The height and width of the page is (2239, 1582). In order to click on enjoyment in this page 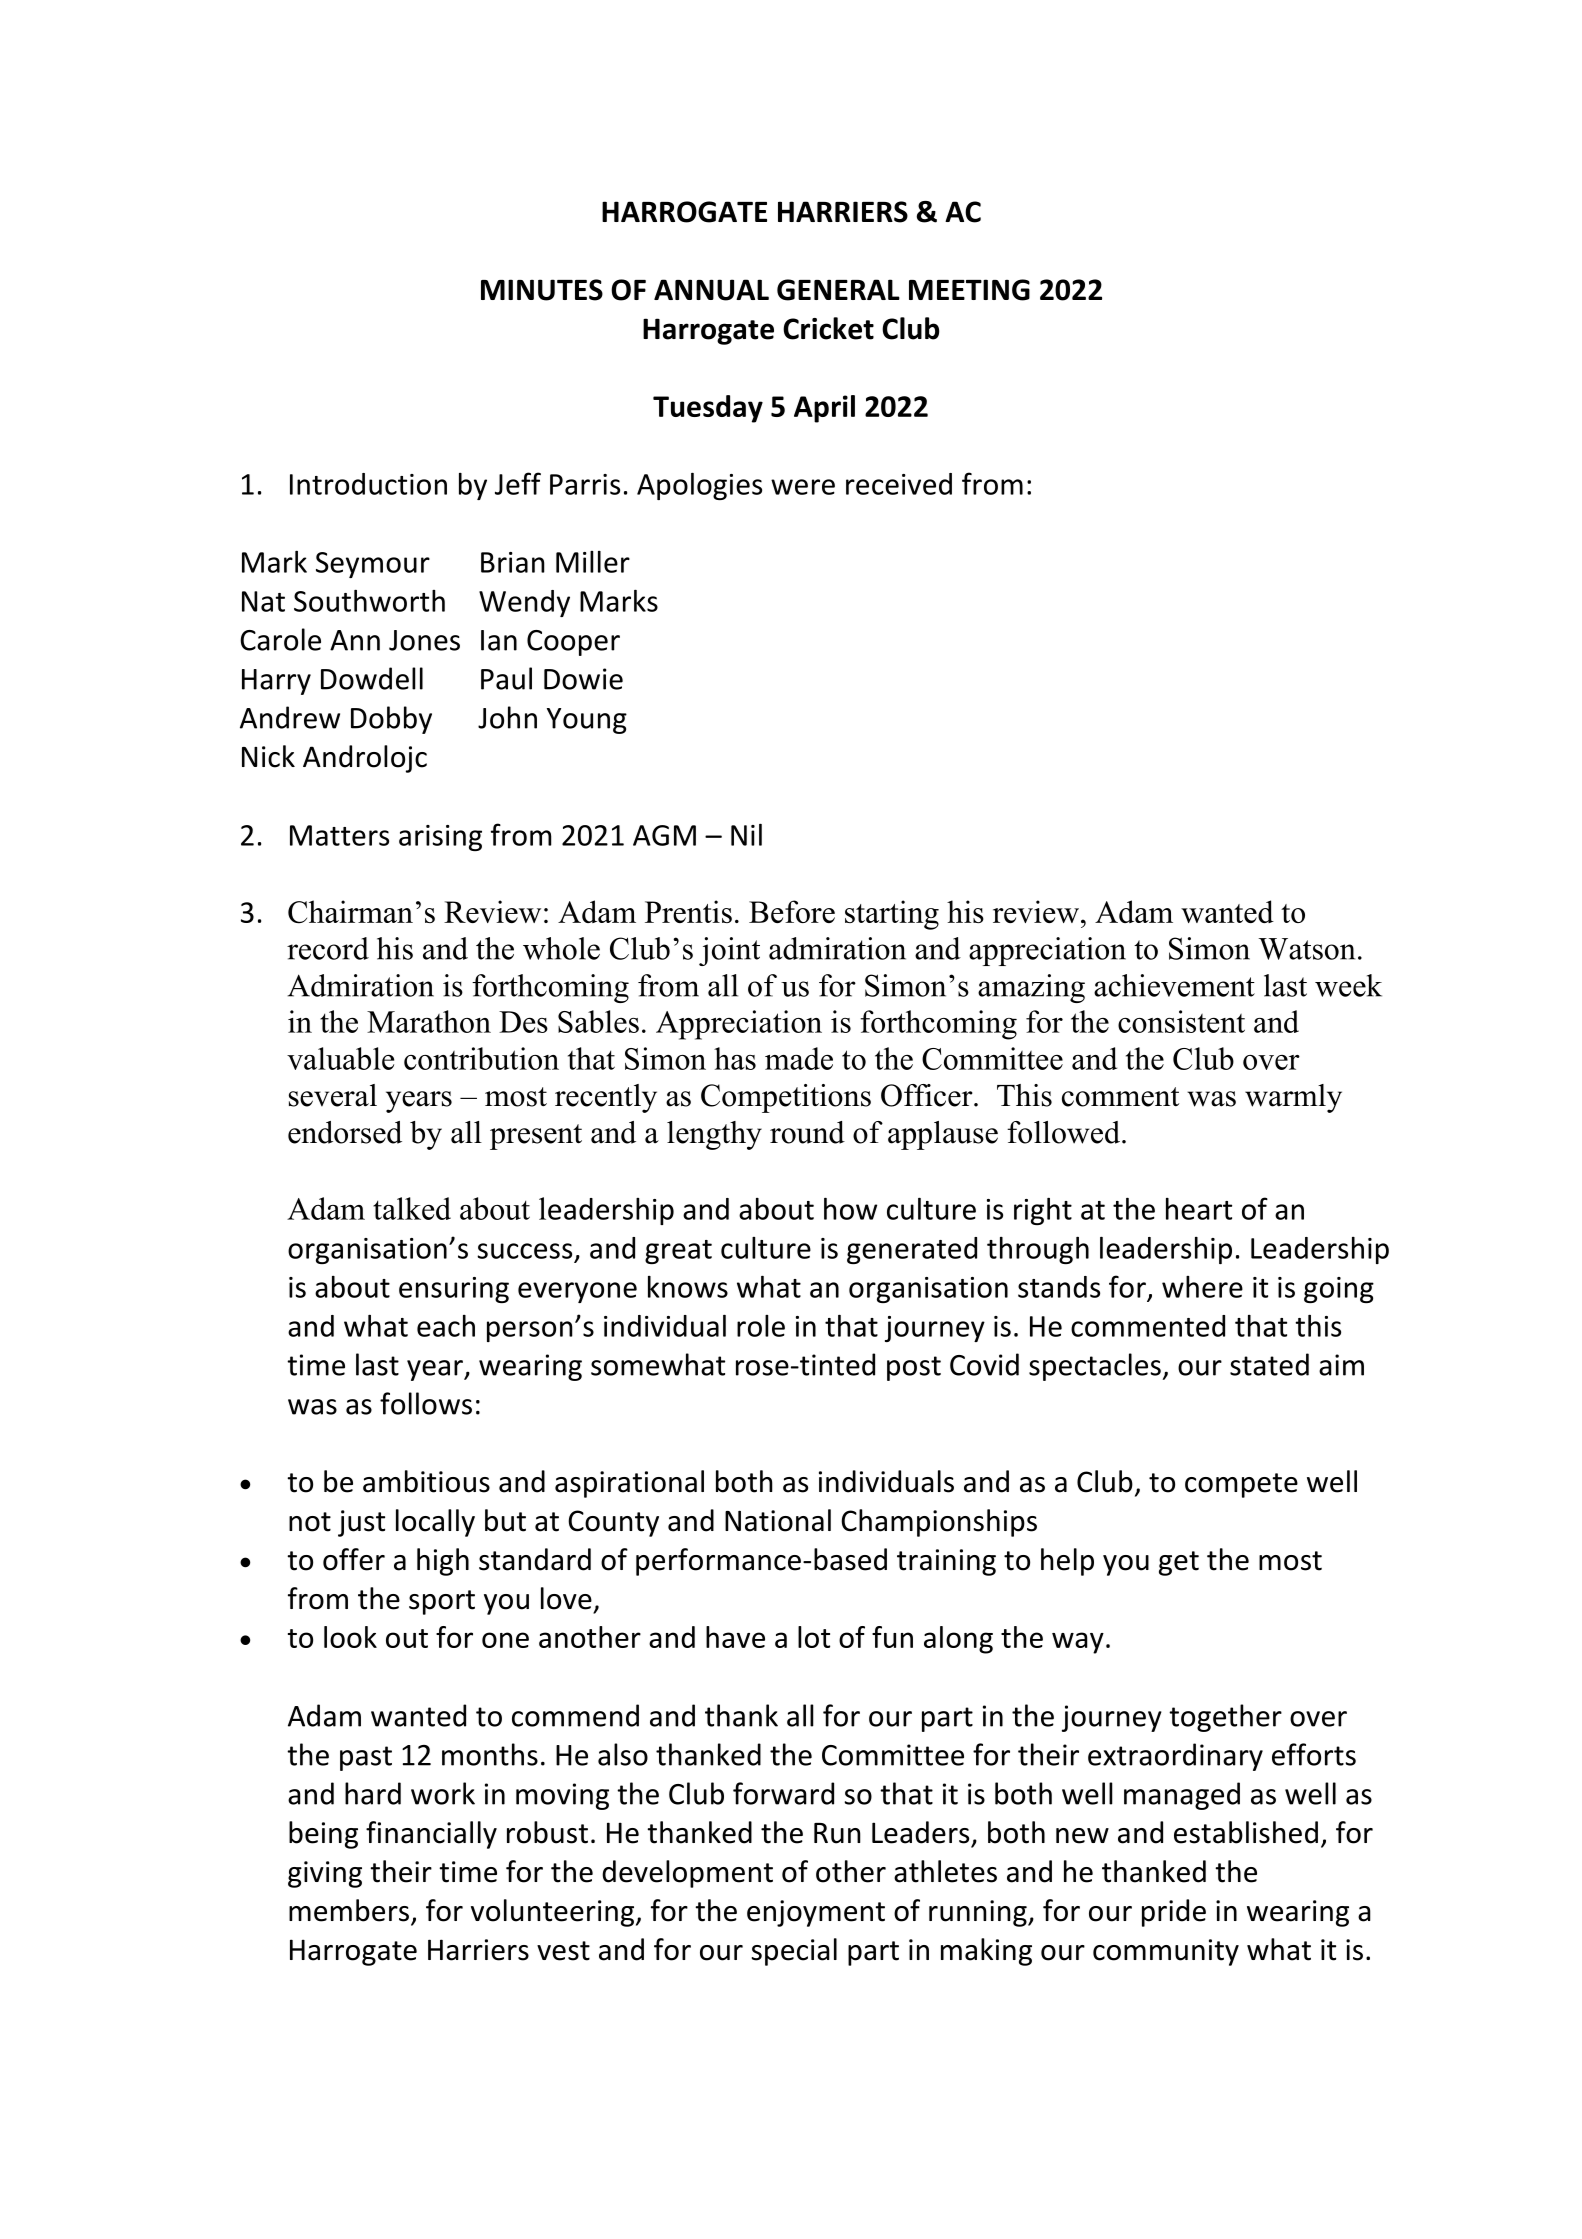, I will do `click(816, 1913)`.
